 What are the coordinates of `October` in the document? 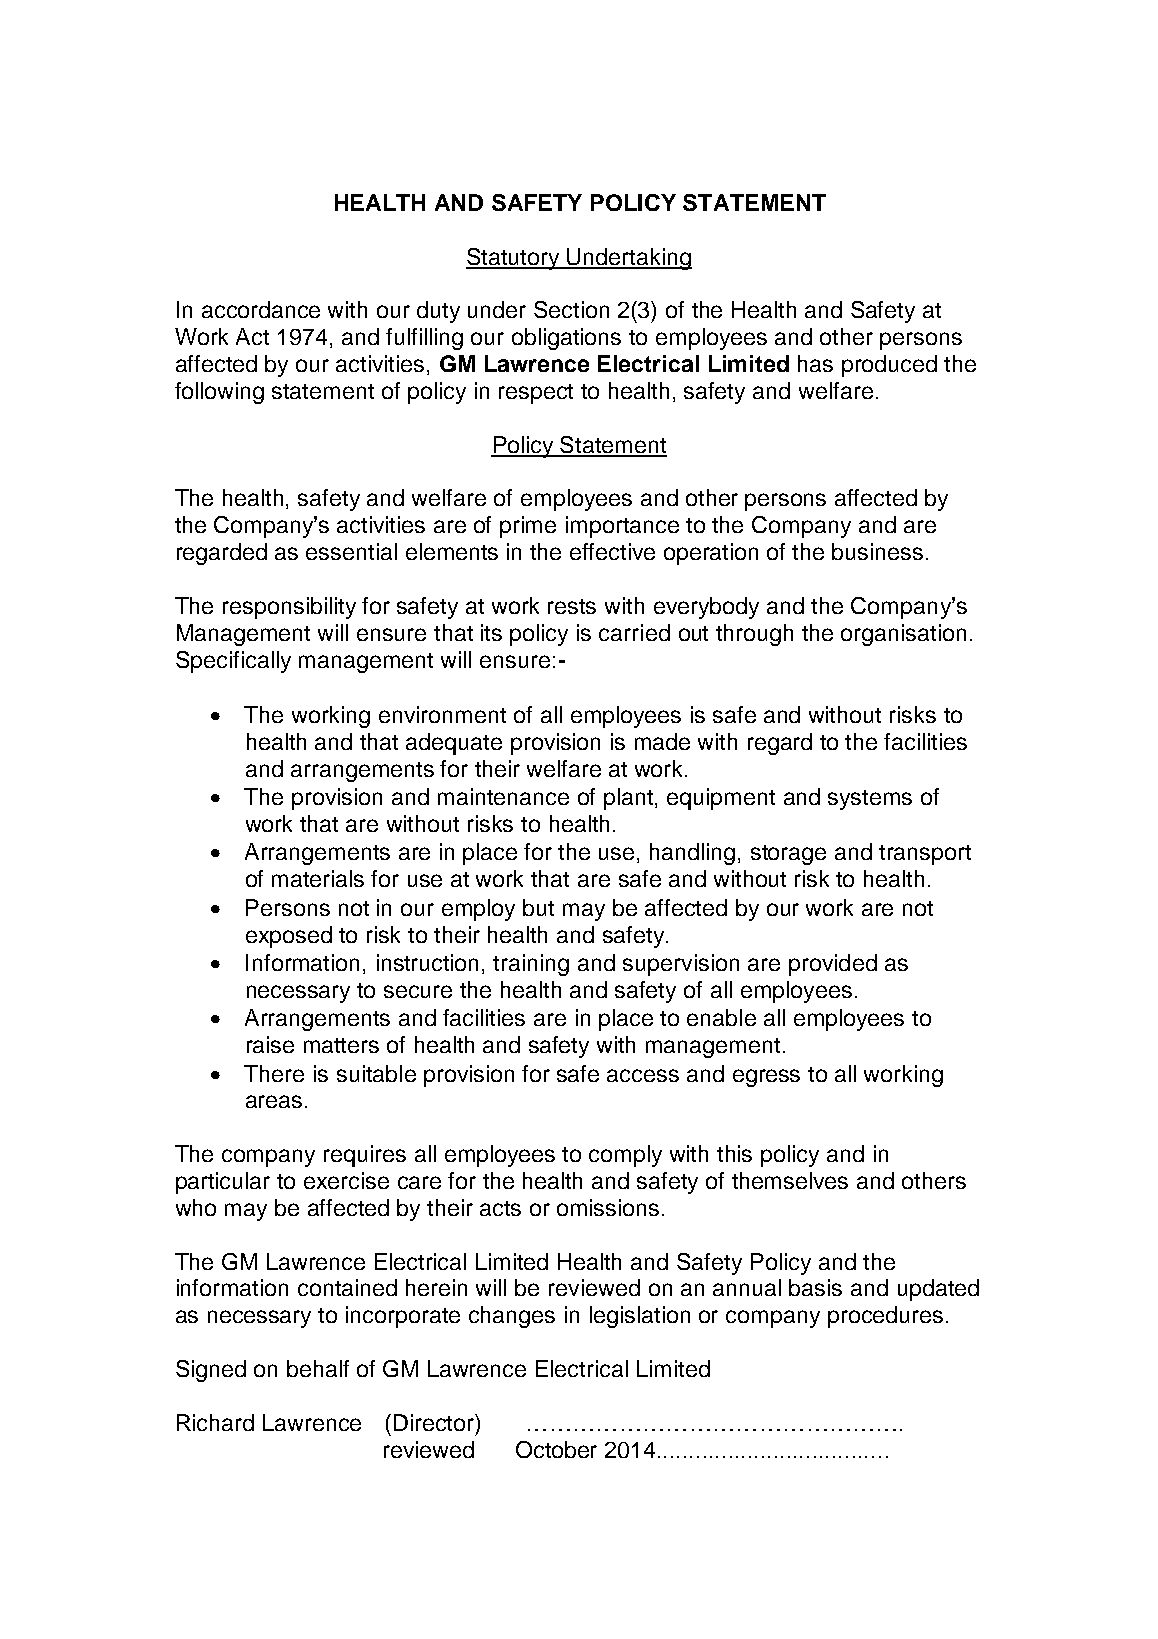 It's located at (556, 1449).
